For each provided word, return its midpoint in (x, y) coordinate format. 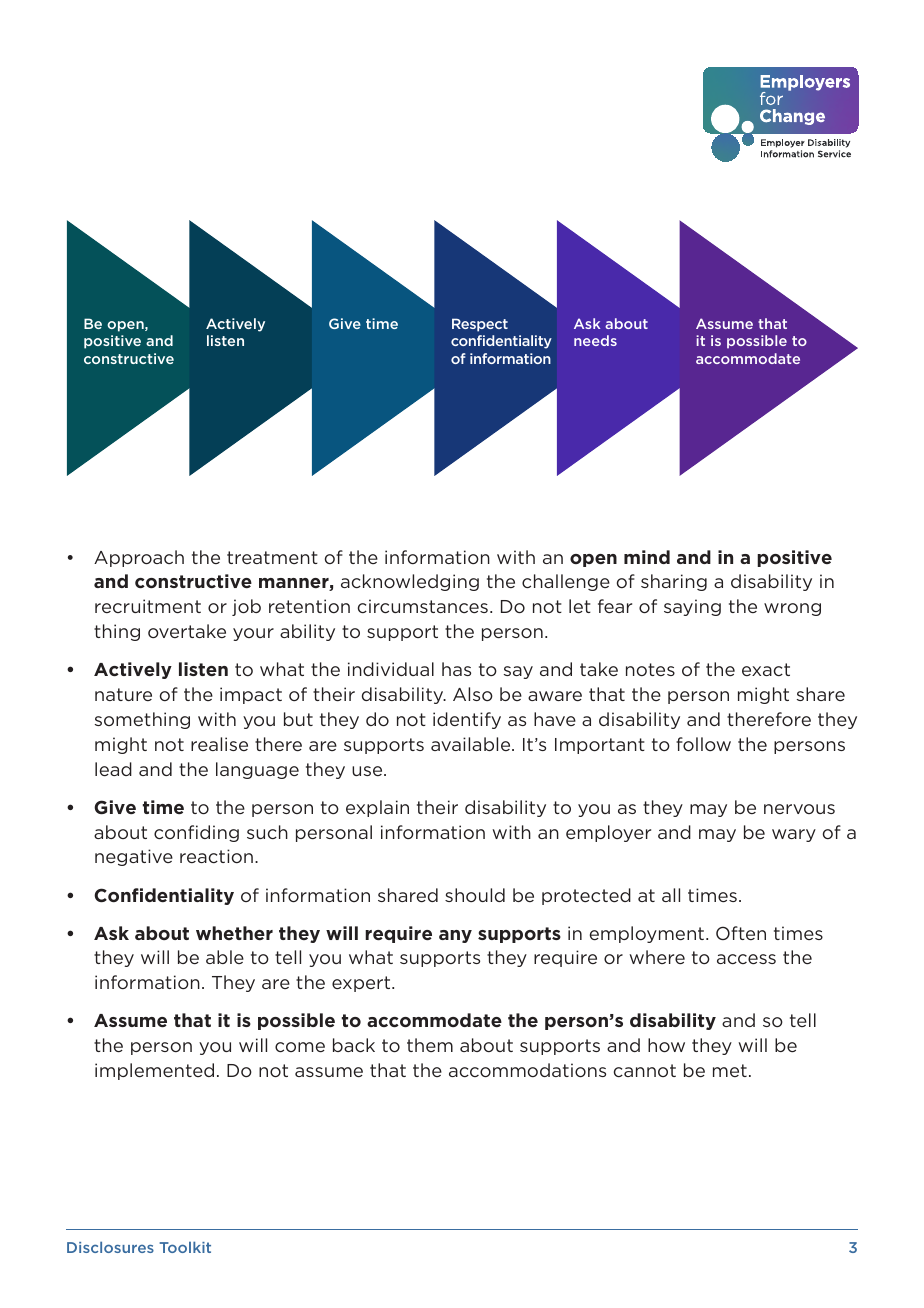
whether (234, 933)
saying (692, 607)
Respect (480, 325)
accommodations (527, 1070)
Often (741, 933)
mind (647, 557)
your (253, 634)
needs (595, 340)
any (455, 936)
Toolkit (185, 1247)
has (456, 669)
